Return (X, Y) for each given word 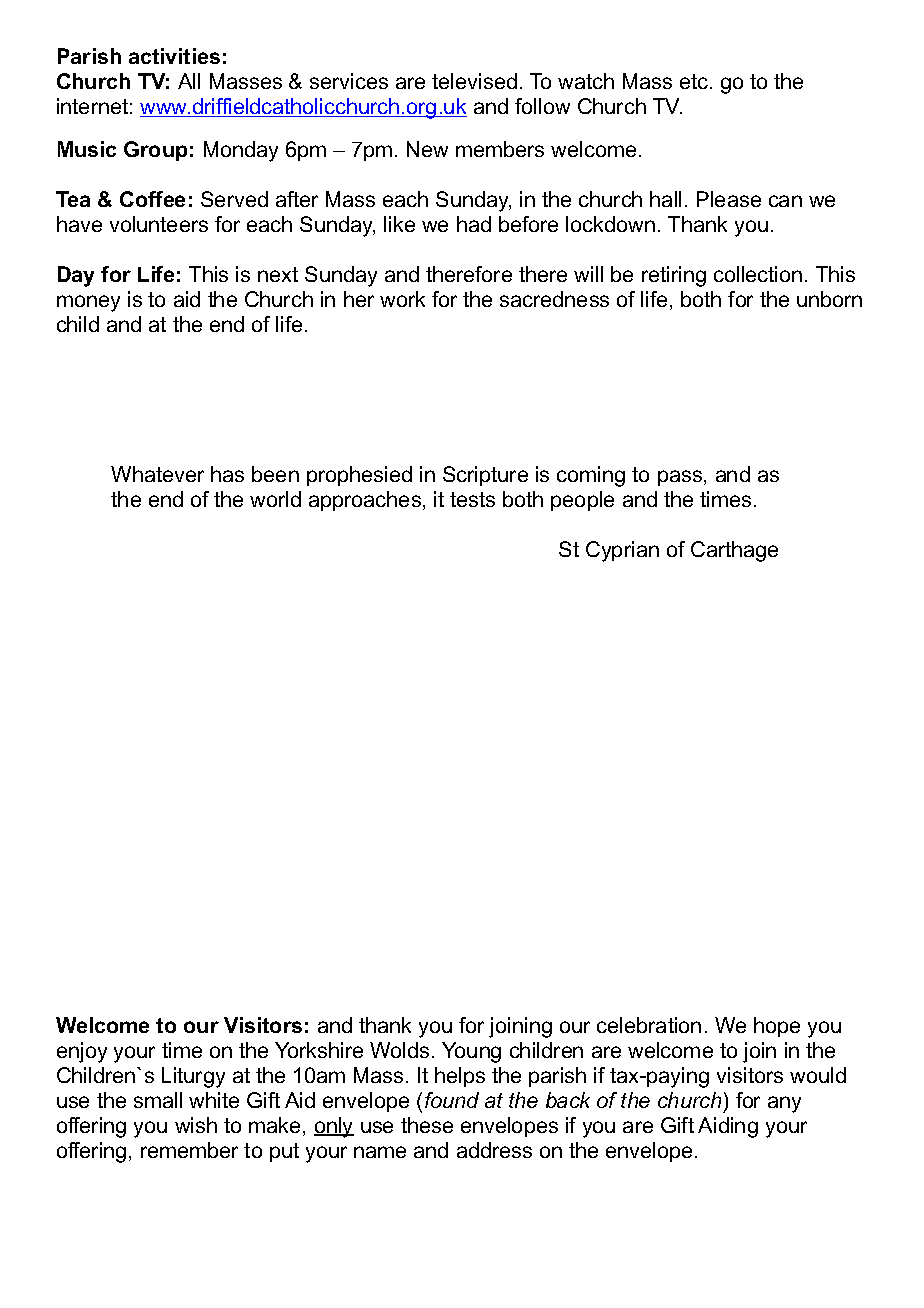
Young (471, 1052)
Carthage (734, 551)
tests (472, 499)
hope (777, 1027)
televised (474, 81)
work (402, 299)
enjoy (82, 1052)
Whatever (157, 474)
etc (695, 81)
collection (758, 274)
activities (174, 56)
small (158, 1100)
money (88, 303)
